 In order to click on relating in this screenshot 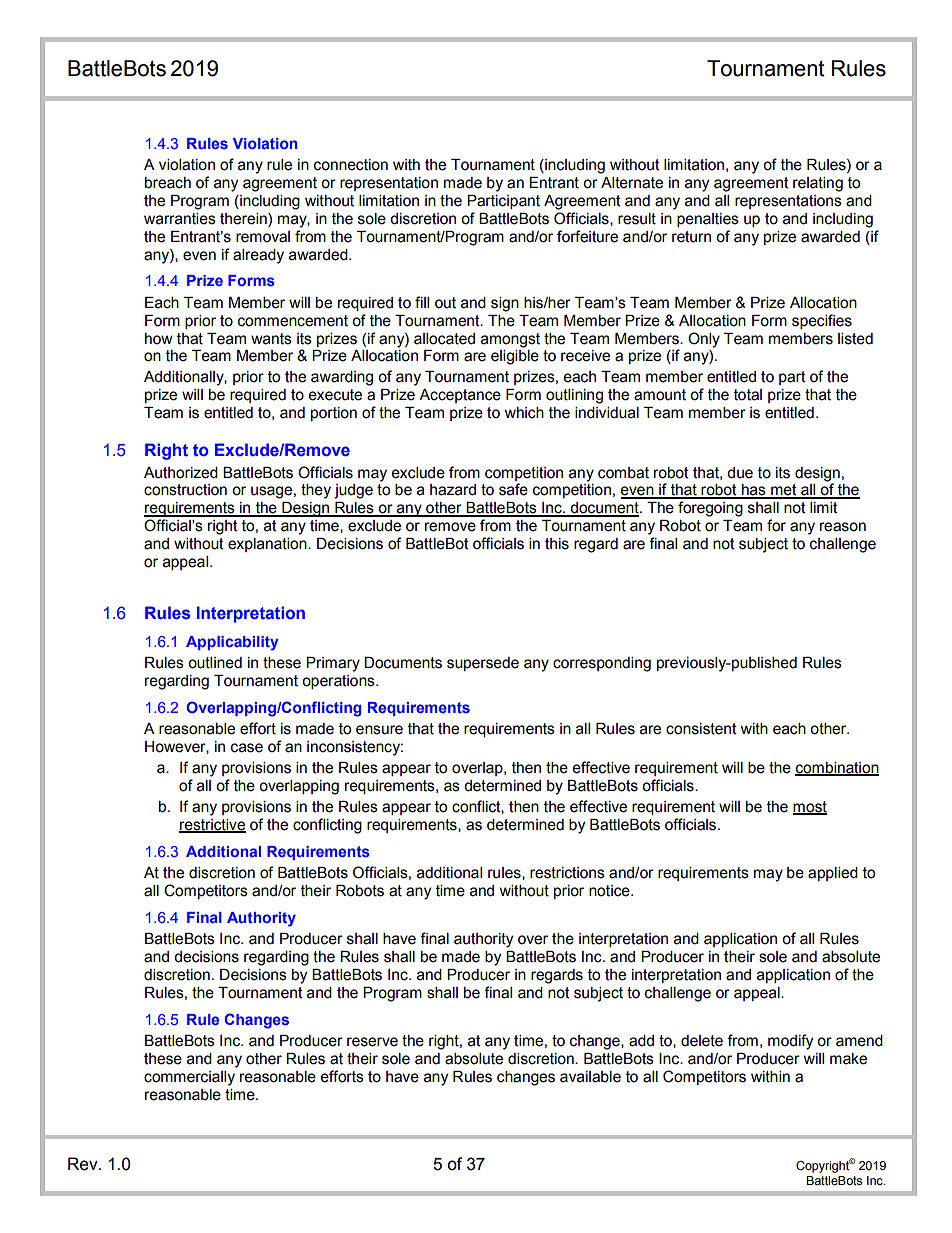, I will do `click(818, 184)`.
